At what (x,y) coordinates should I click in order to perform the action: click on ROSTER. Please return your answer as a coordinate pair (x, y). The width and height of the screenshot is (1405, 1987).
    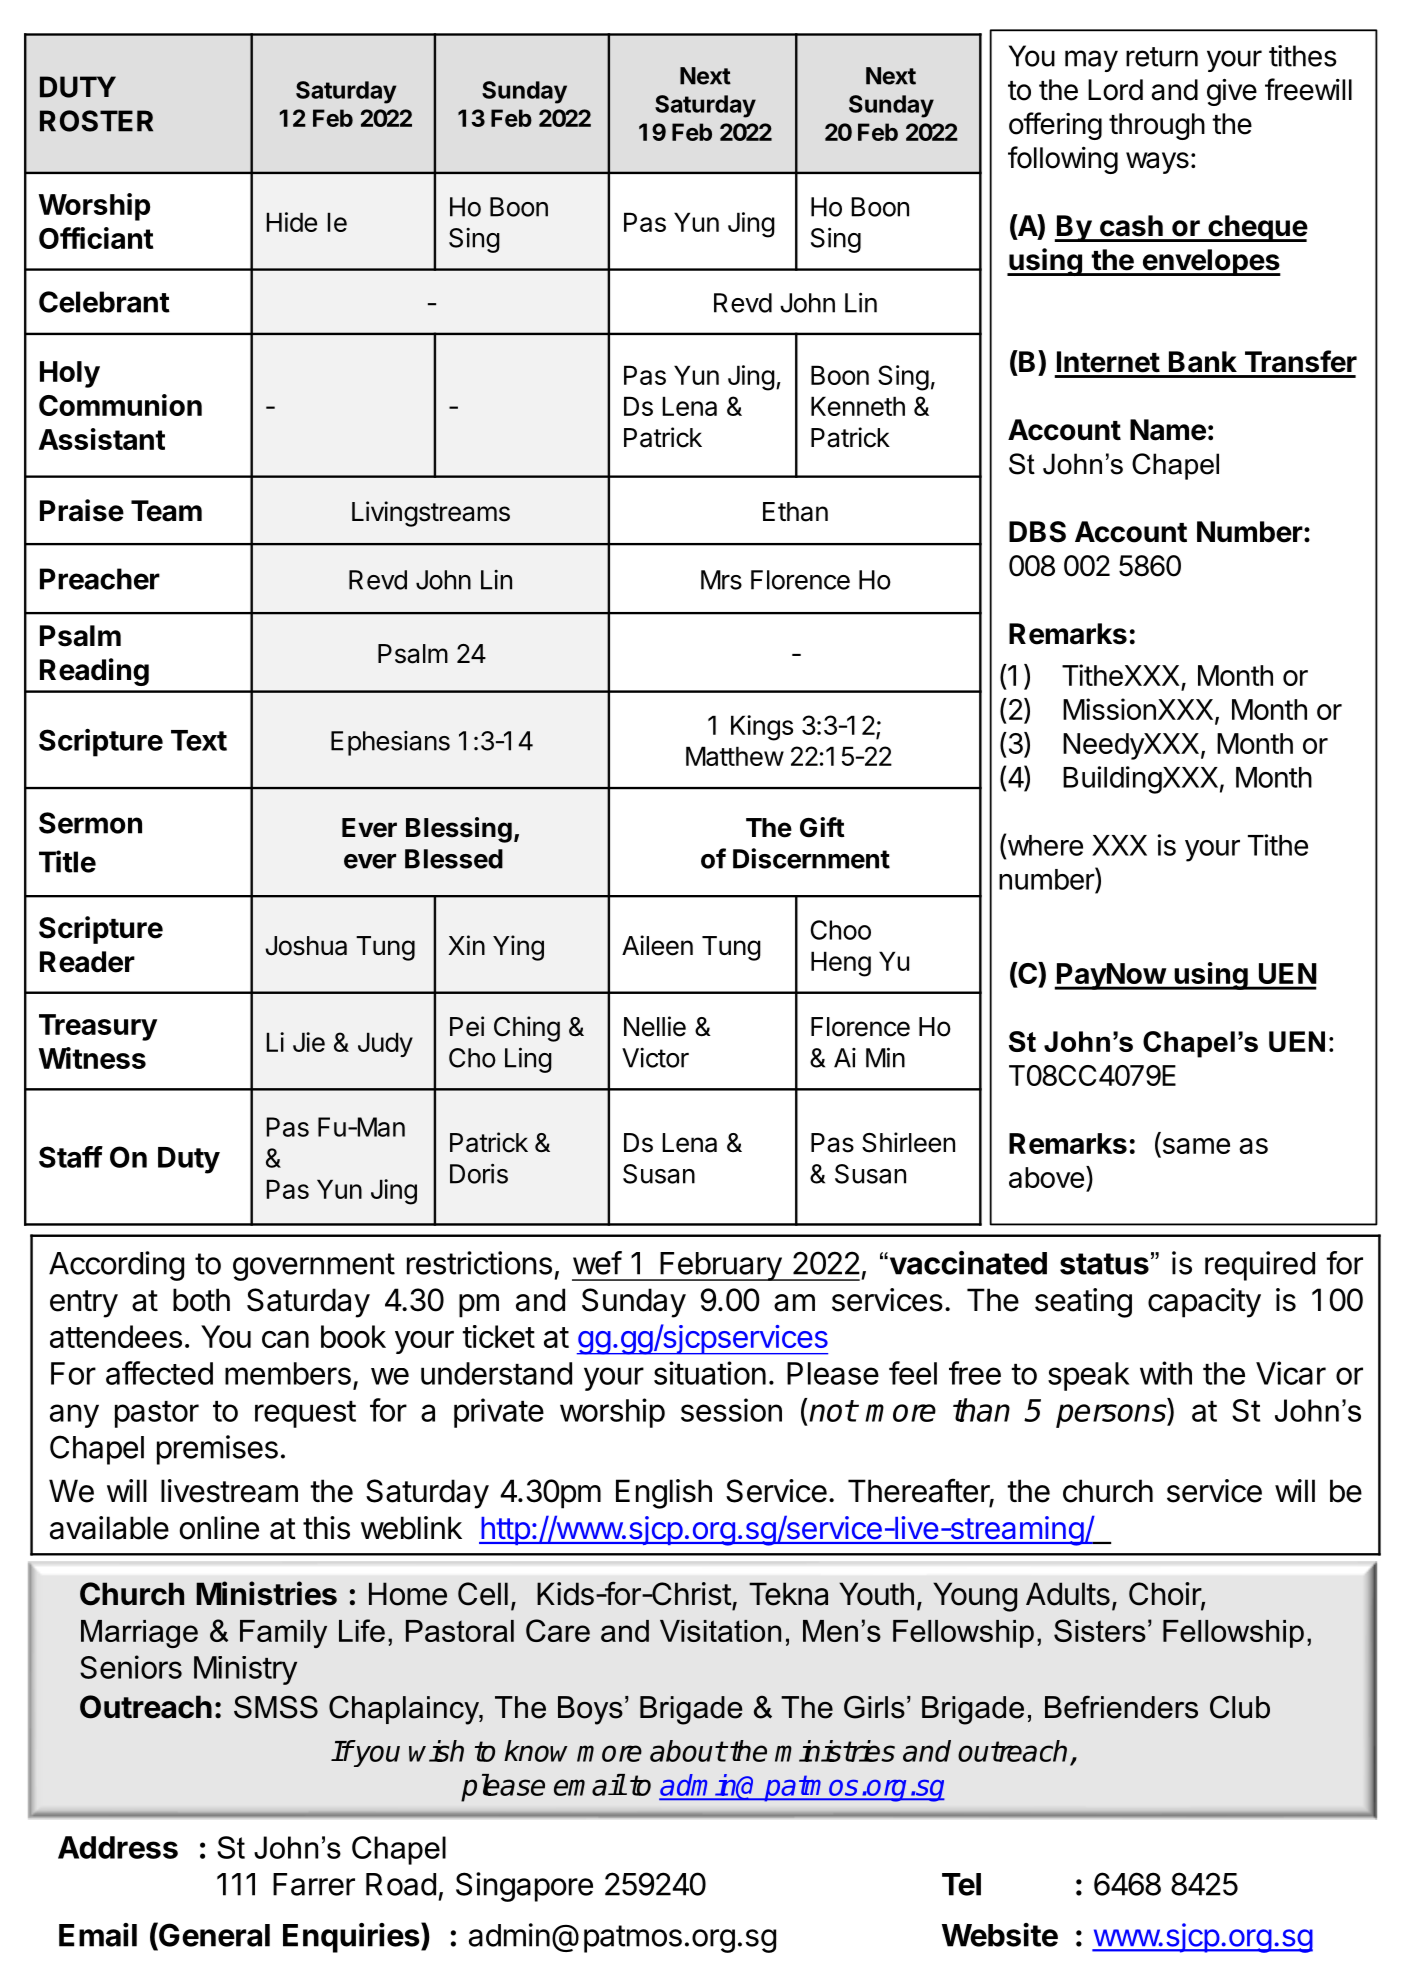
    Looking at the image, I should click on (96, 121).
